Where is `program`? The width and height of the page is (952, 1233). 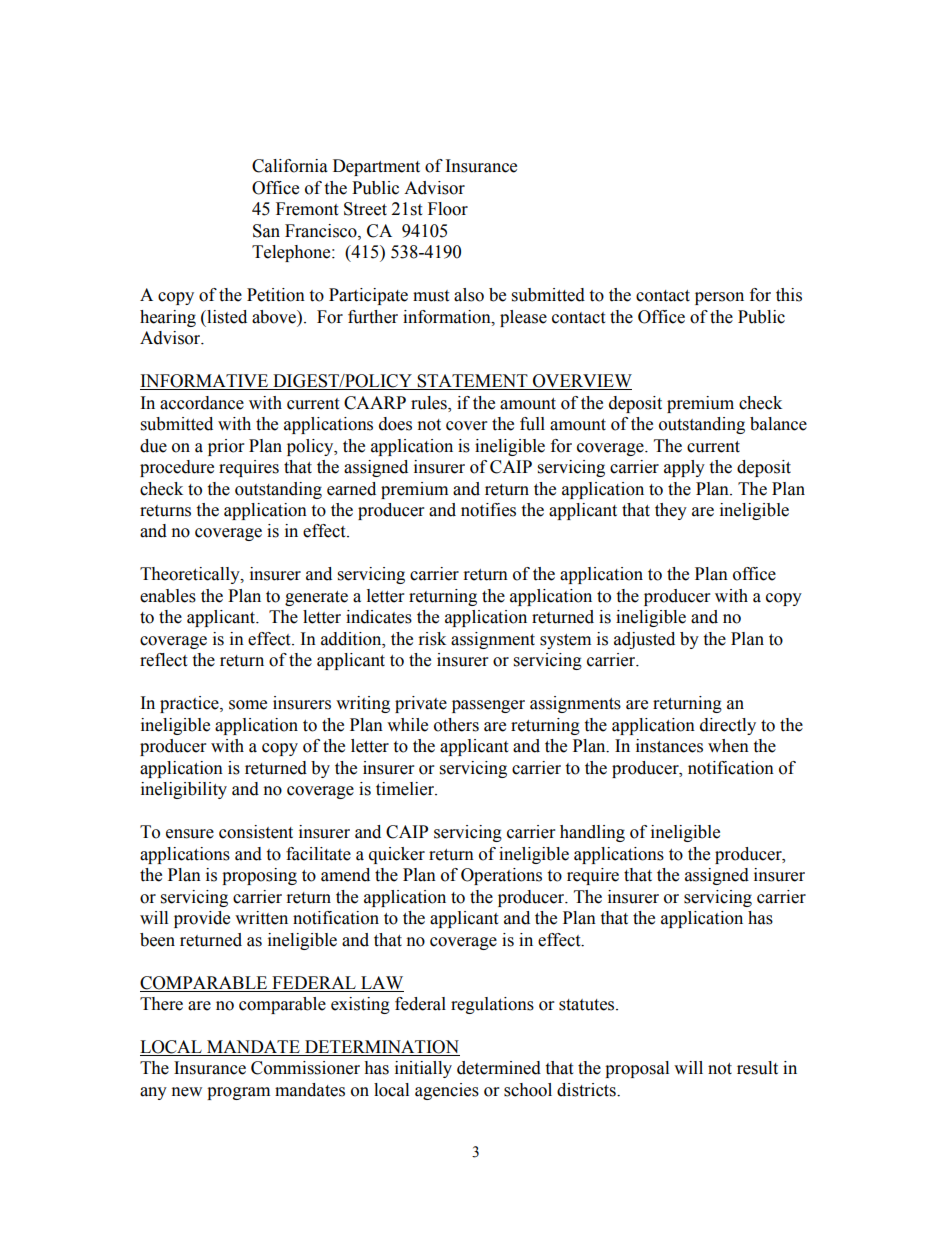
program is located at coordinates (238, 1093).
